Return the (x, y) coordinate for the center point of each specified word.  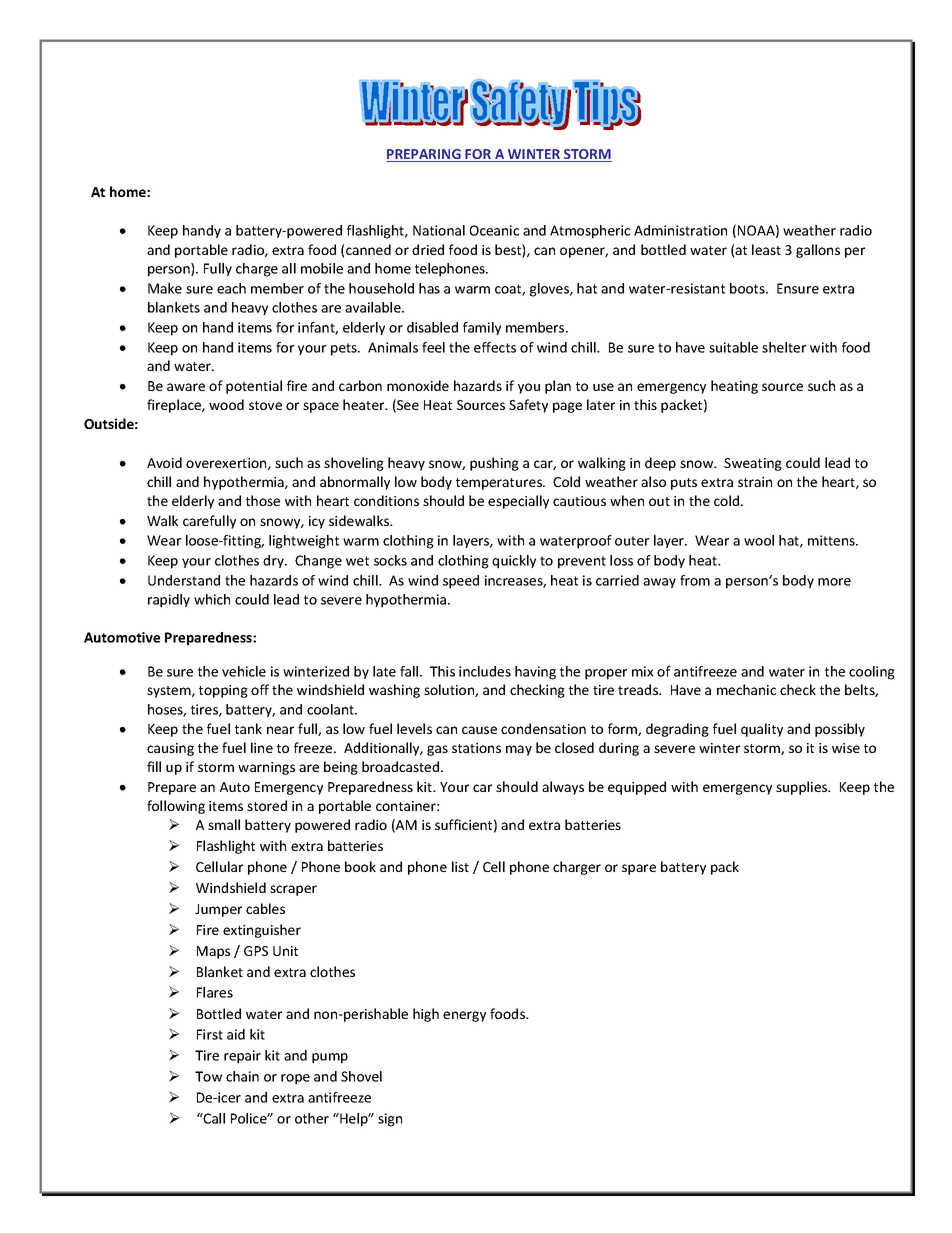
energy (464, 1016)
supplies (803, 788)
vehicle (244, 671)
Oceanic (494, 230)
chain (242, 1076)
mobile (322, 268)
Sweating (753, 464)
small (224, 824)
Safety (528, 406)
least (766, 249)
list (460, 866)
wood (226, 404)
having (535, 673)
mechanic (746, 689)
